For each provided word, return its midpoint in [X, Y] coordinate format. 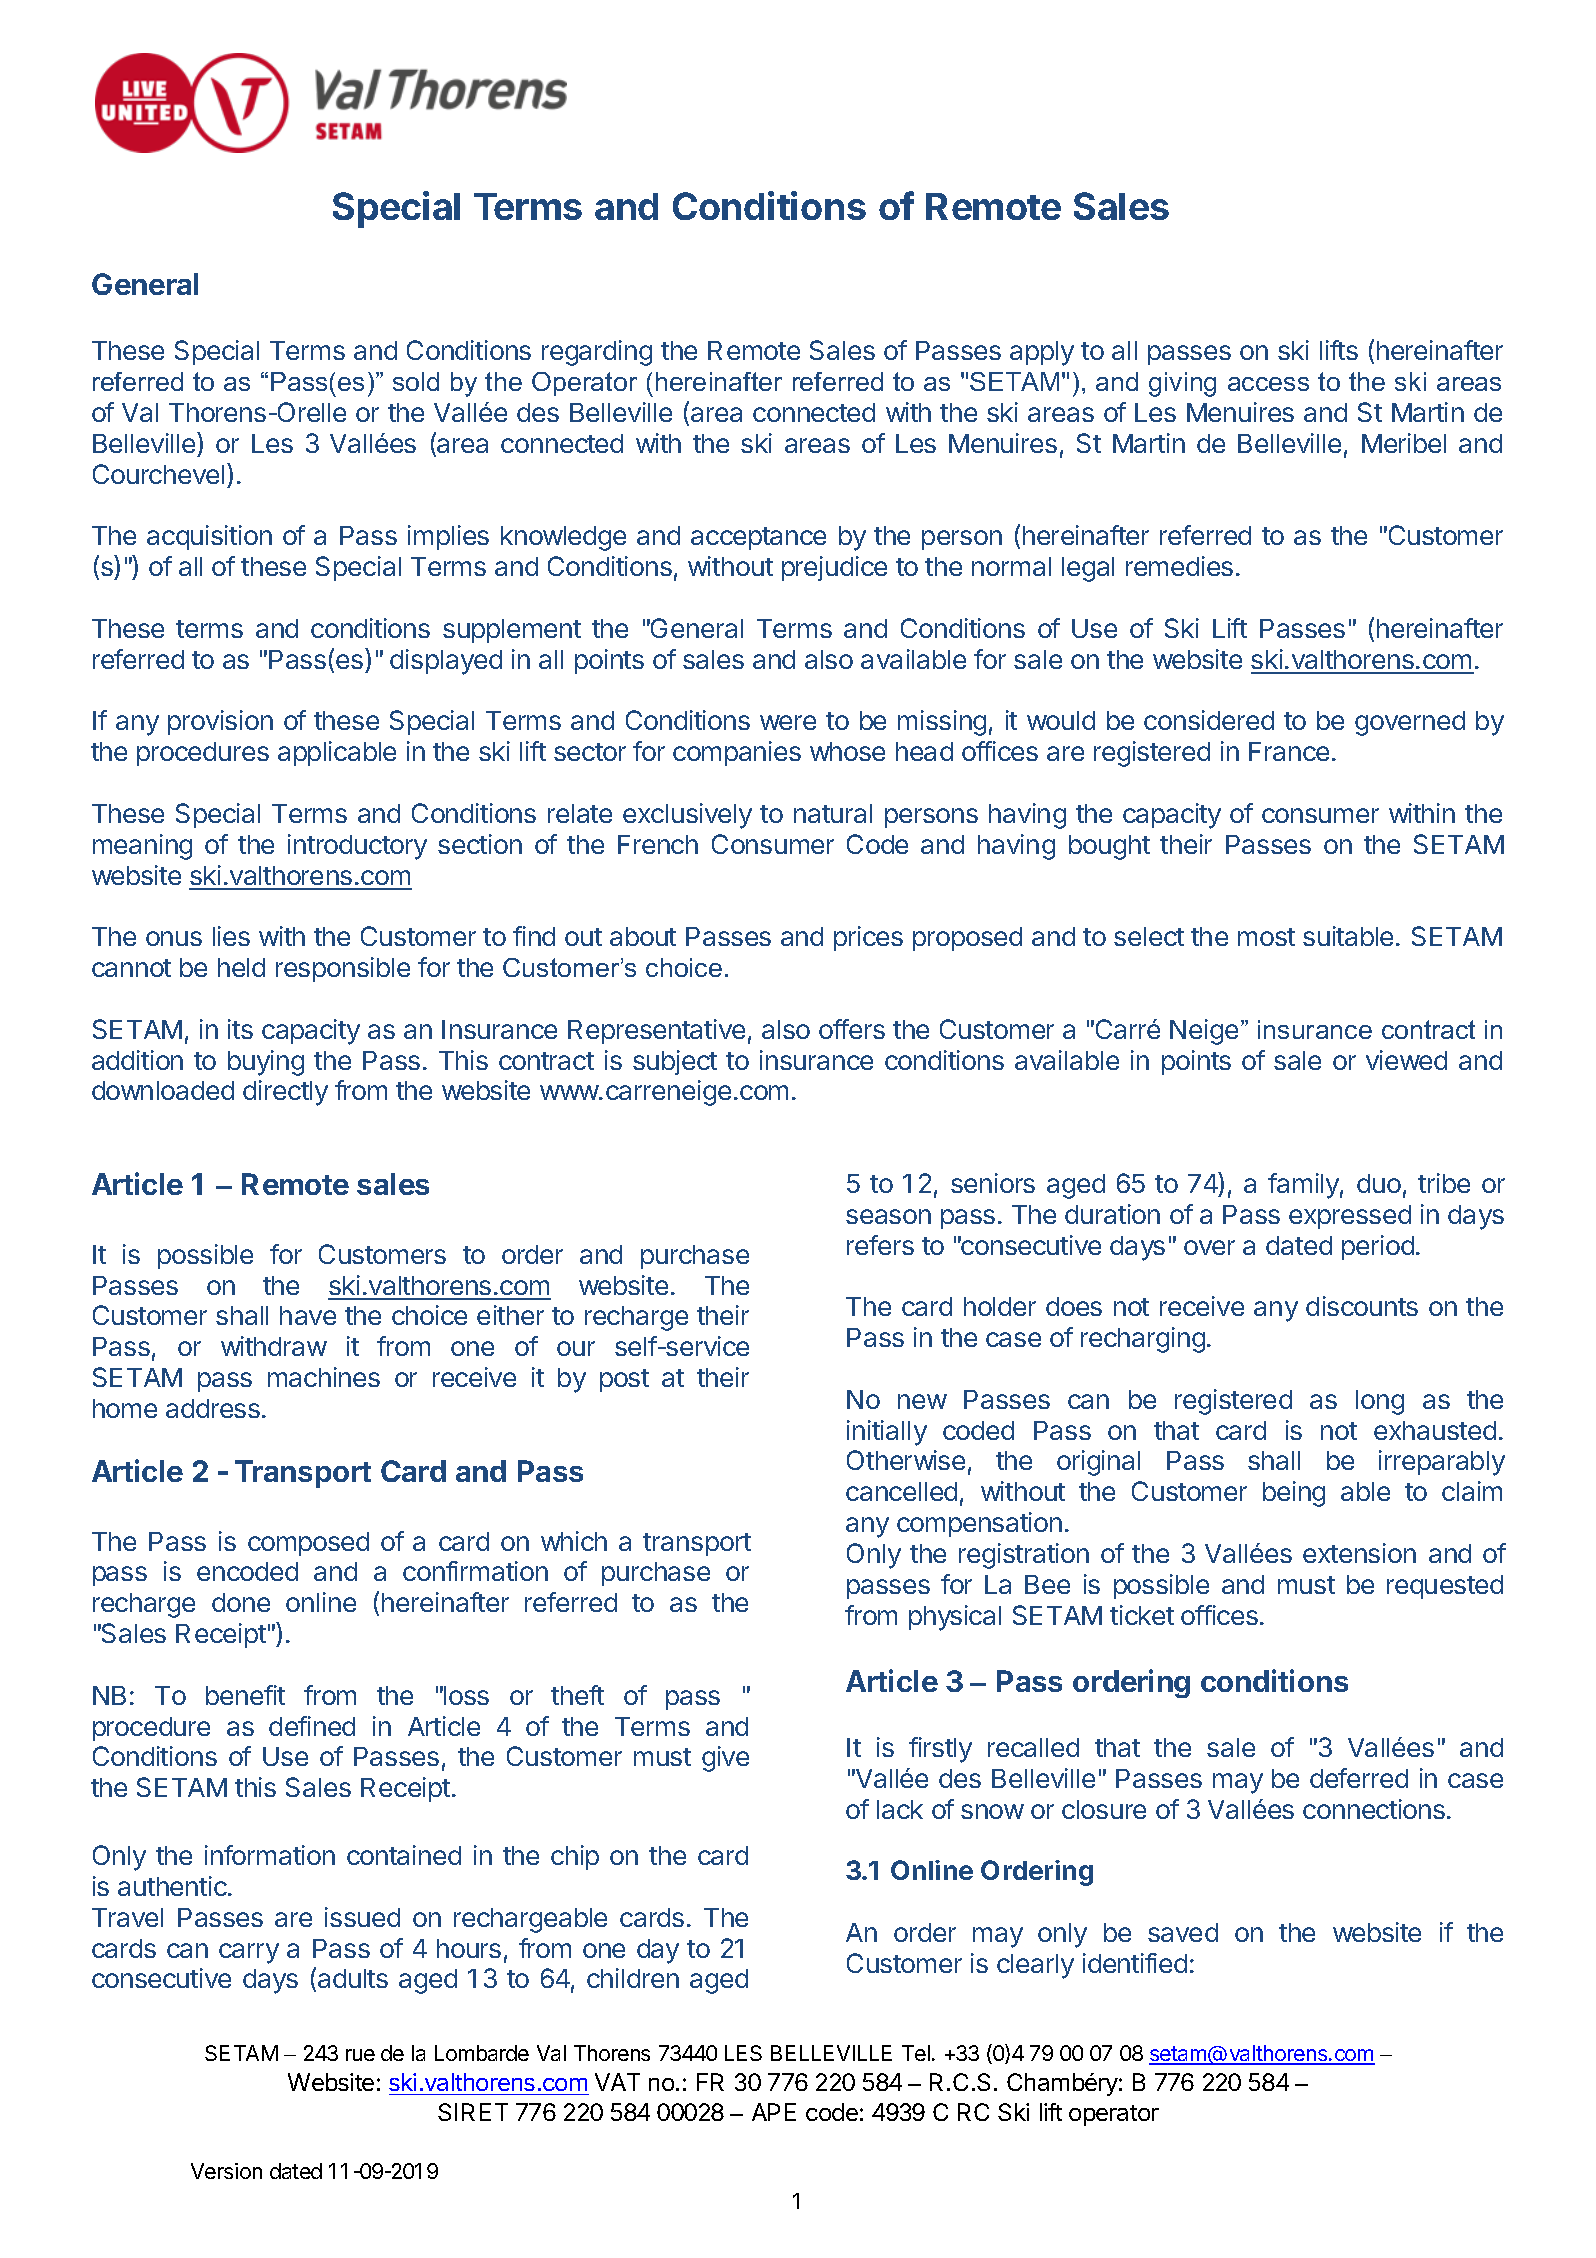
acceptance [758, 538]
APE [774, 2112]
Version [226, 2171]
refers [880, 1245]
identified [1135, 1963]
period [1378, 1247]
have [308, 1315]
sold [416, 381]
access [1268, 384]
